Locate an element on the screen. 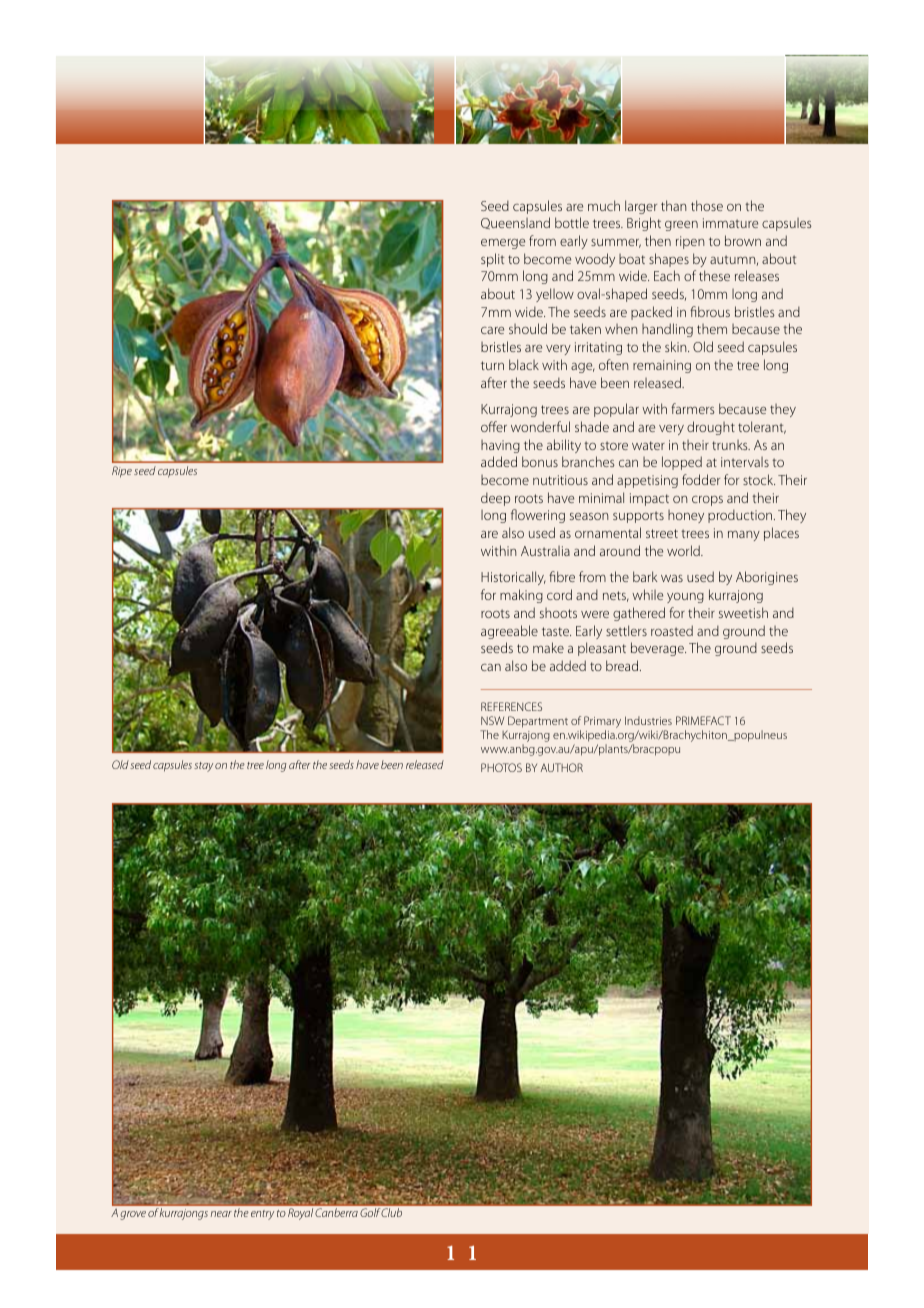  PHOTOS is located at coordinates (501, 767).
